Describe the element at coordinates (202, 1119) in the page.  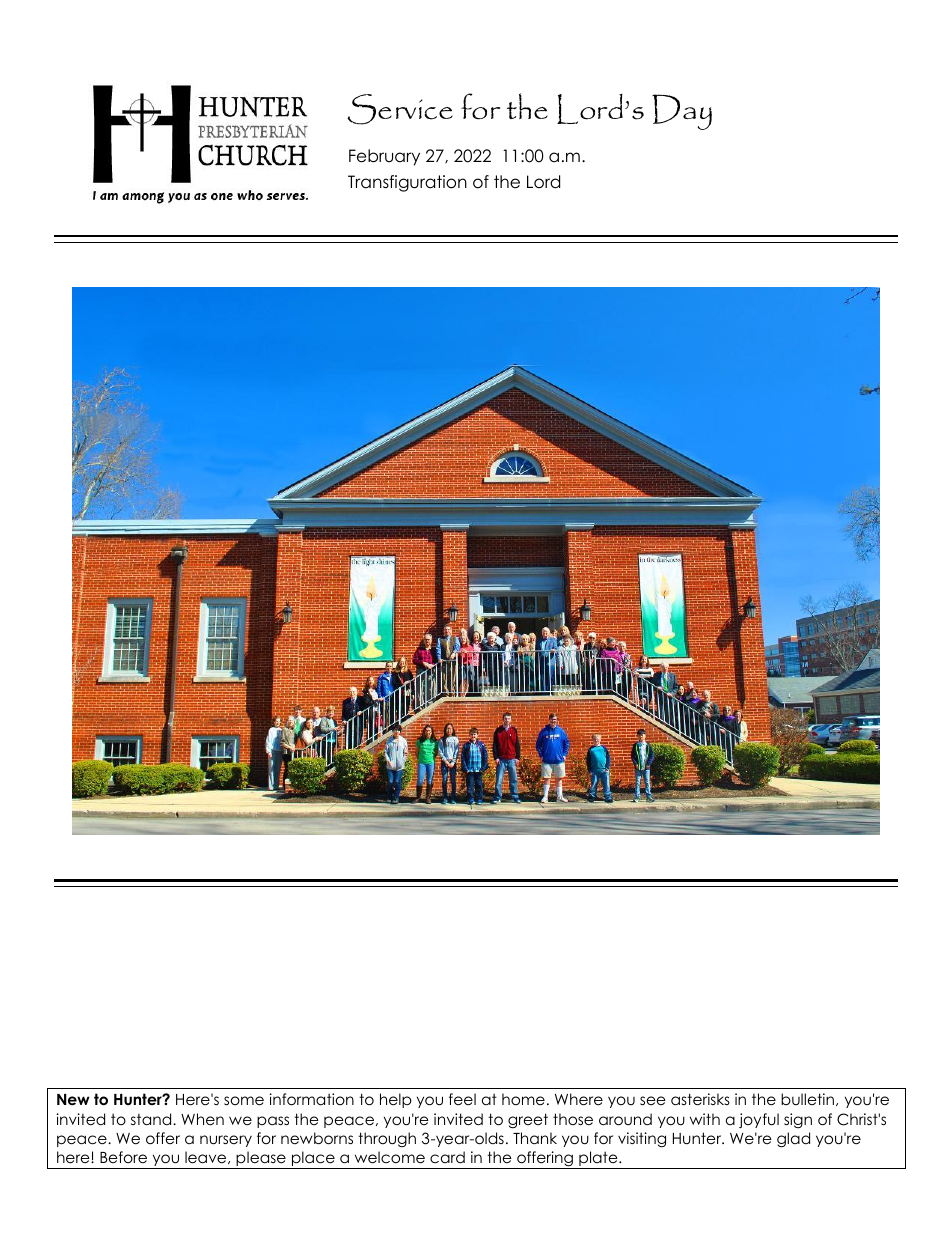
I see `When` at that location.
